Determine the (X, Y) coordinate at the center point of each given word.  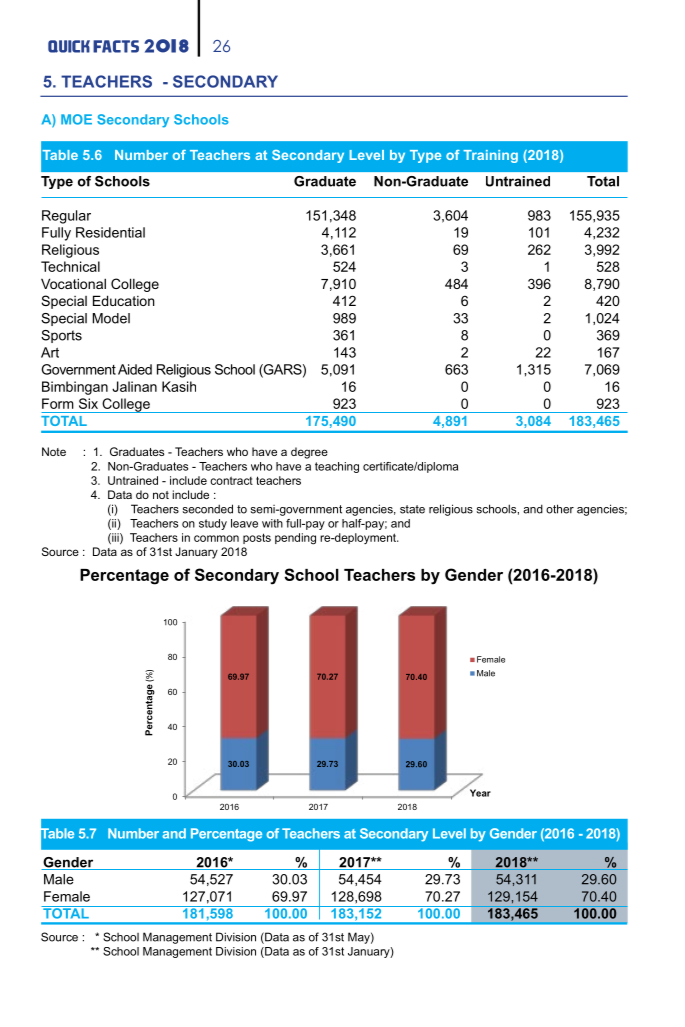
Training (490, 156)
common (216, 538)
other (560, 509)
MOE (76, 119)
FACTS (116, 46)
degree (309, 453)
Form (58, 403)
